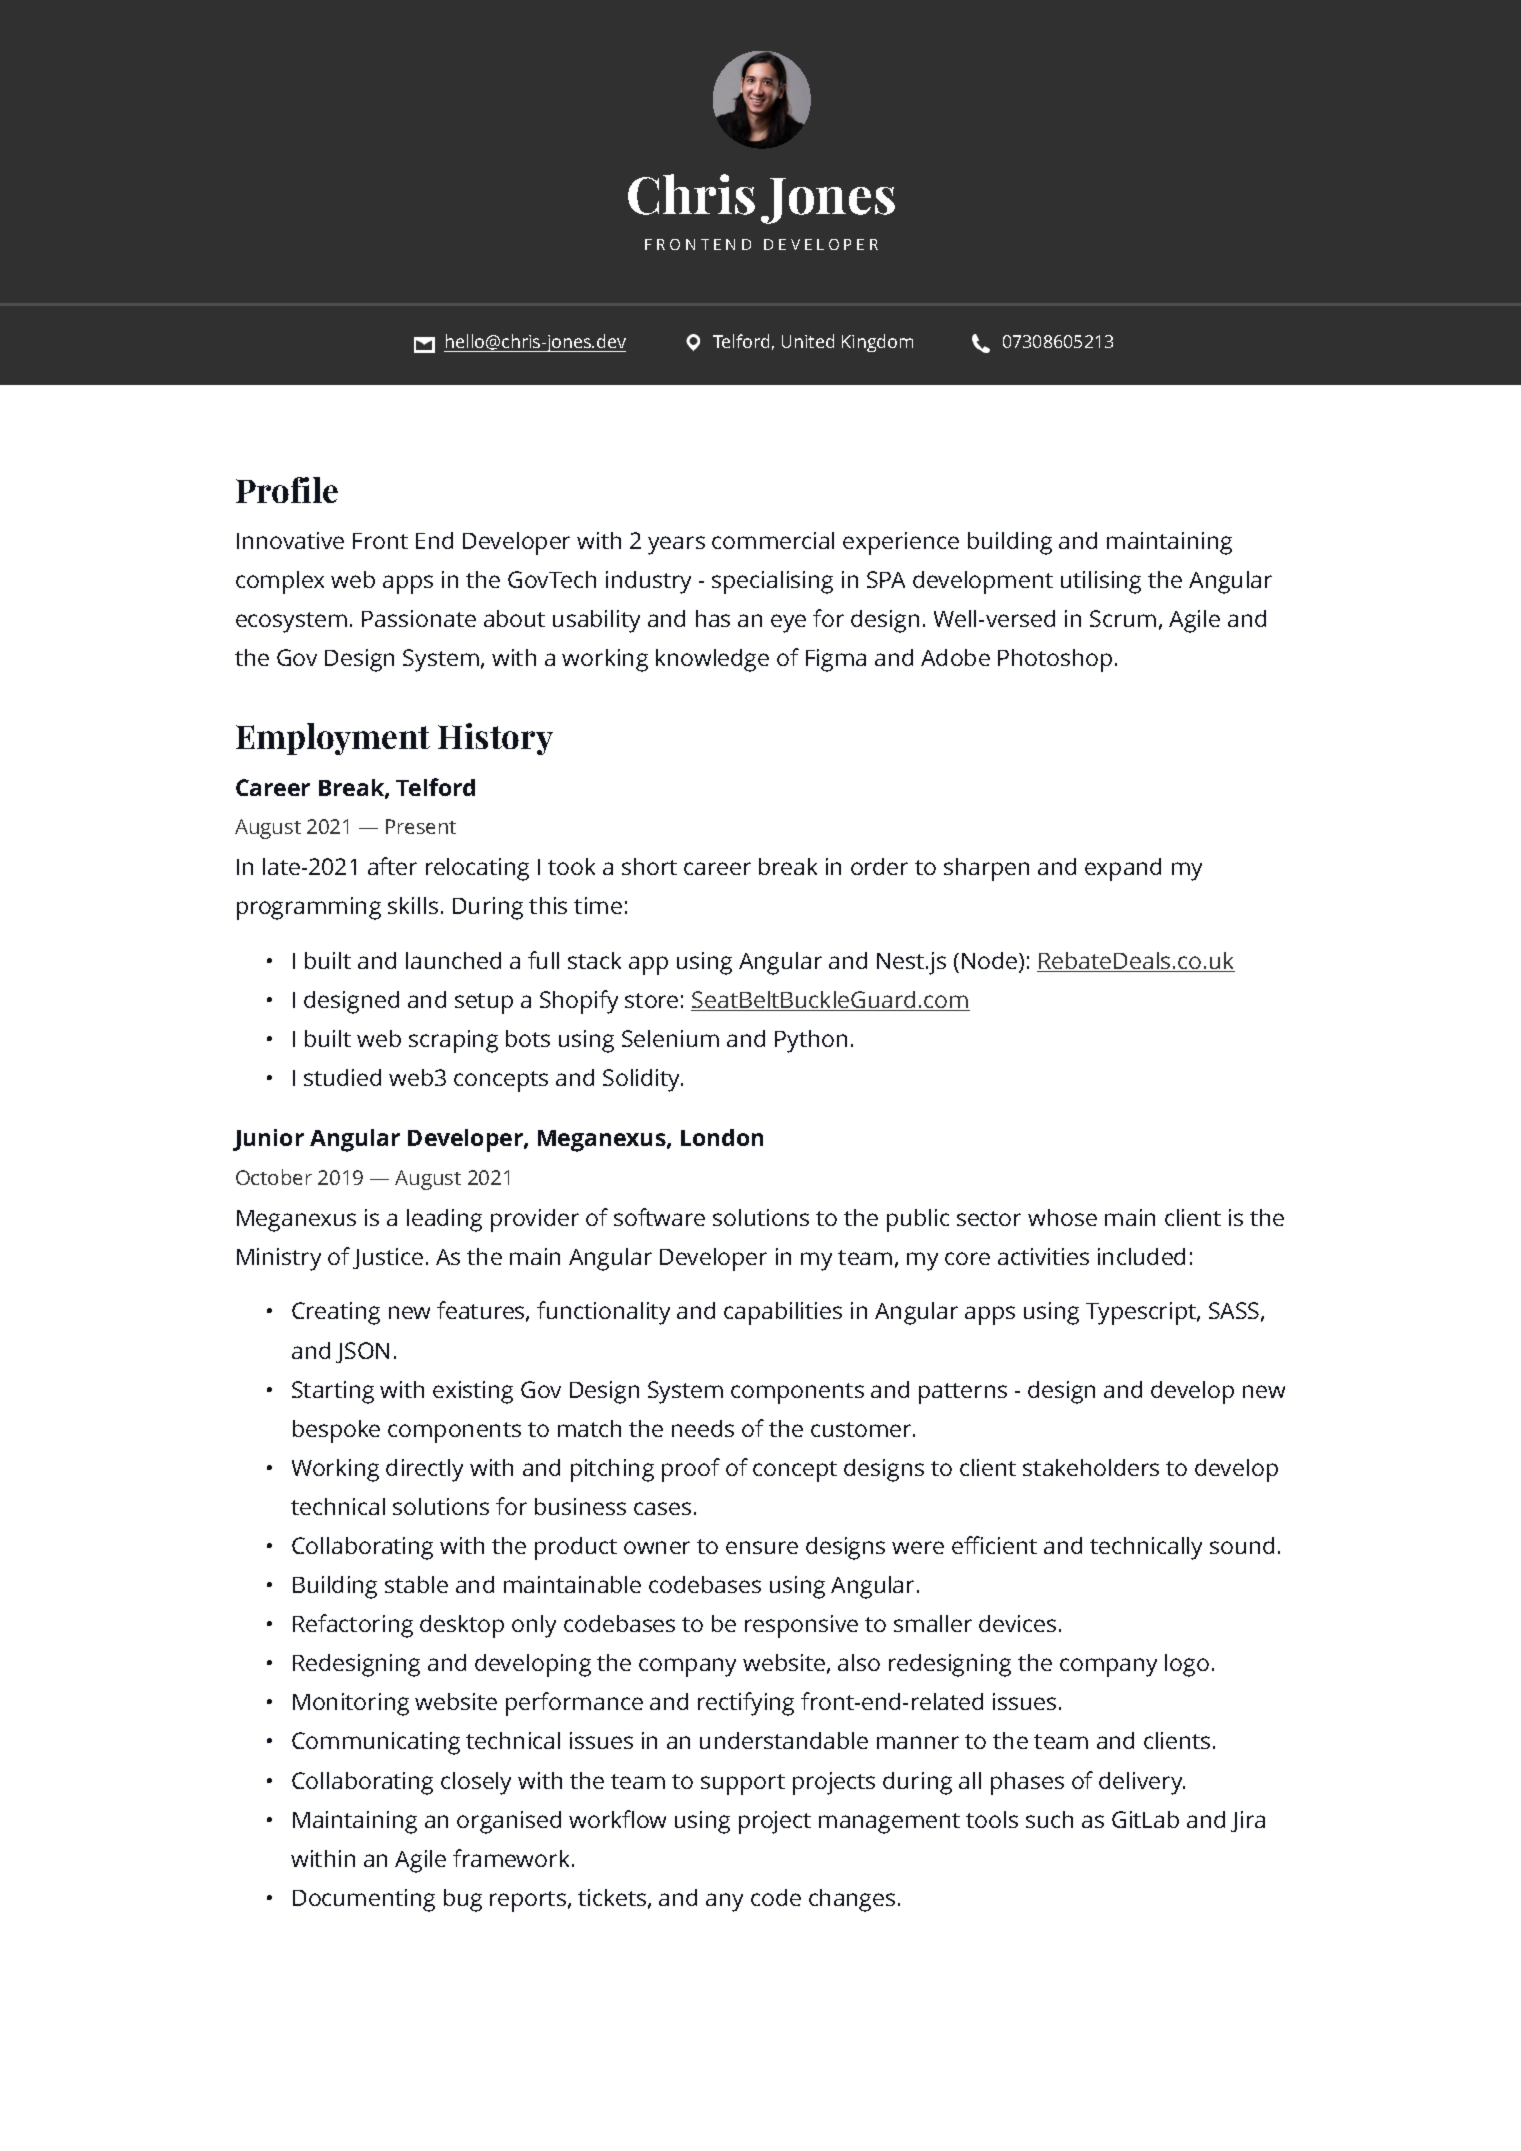 This screenshot has height=2151, width=1521. Describe the element at coordinates (342, 1077) in the screenshot. I see `studied` at that location.
